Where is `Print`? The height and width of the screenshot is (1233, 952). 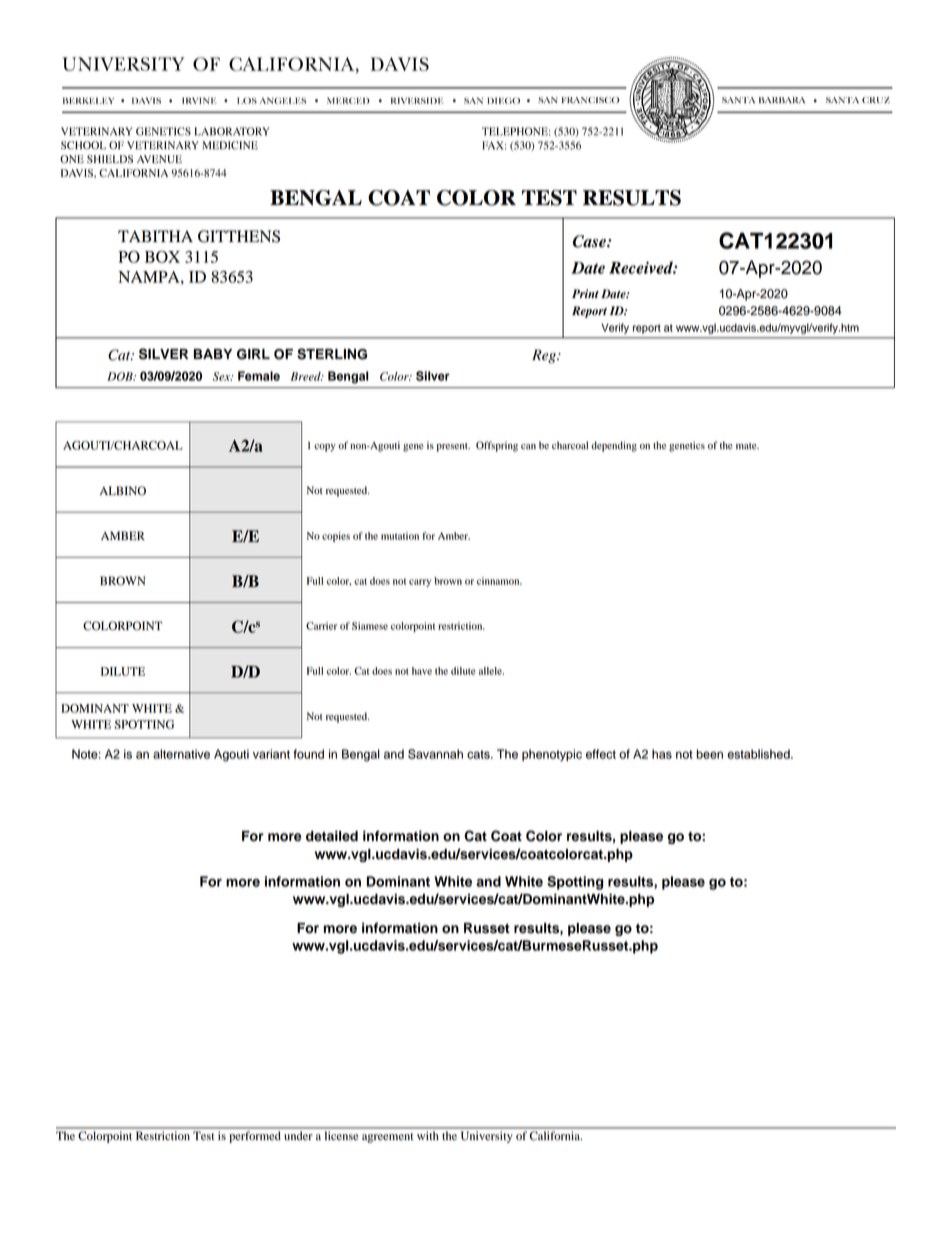
Print is located at coordinates (585, 293).
